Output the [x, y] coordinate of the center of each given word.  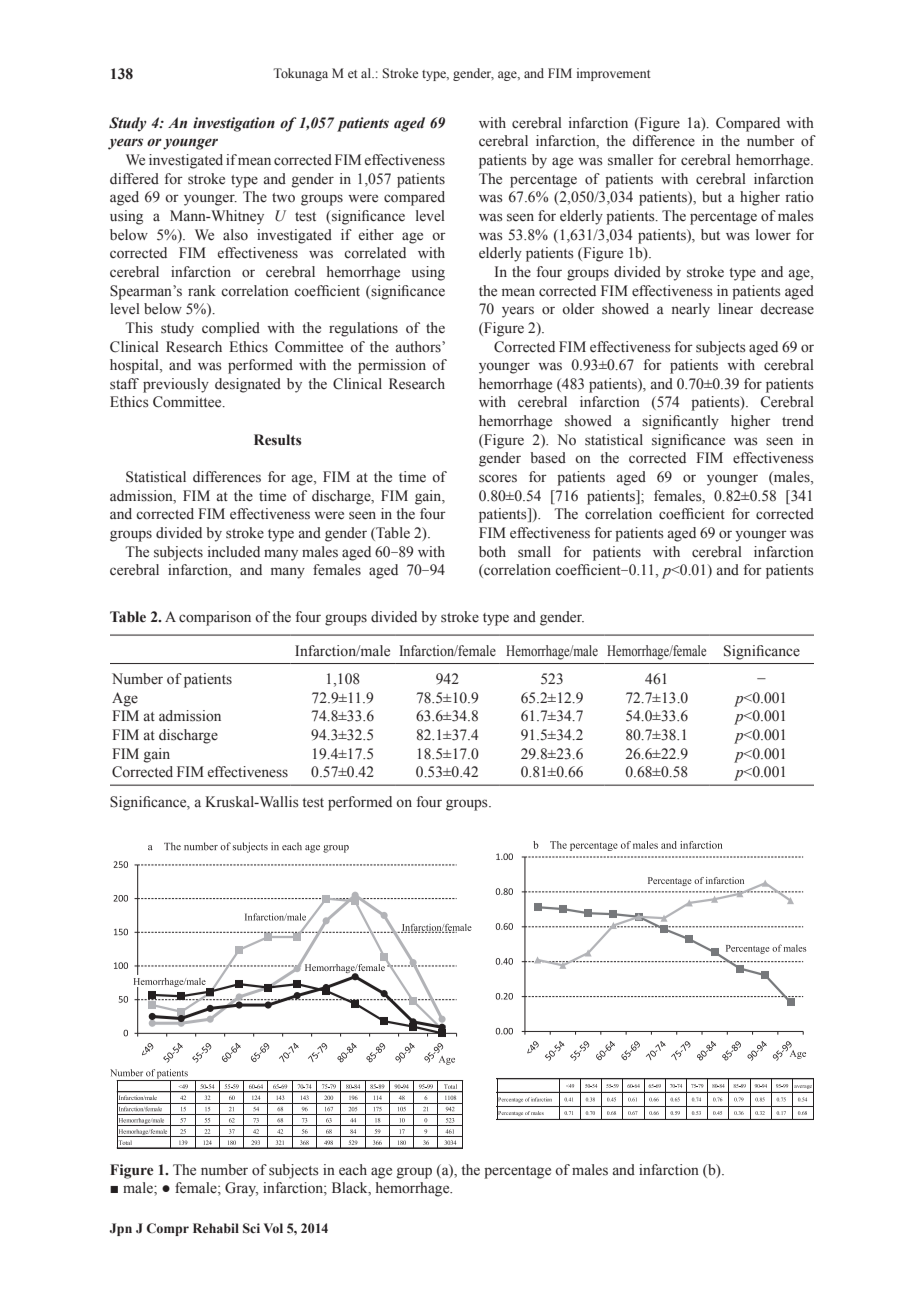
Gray [241, 1189]
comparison [215, 618]
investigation [234, 124]
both [492, 551]
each [353, 1170]
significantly [680, 422]
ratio [800, 197]
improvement [614, 74]
